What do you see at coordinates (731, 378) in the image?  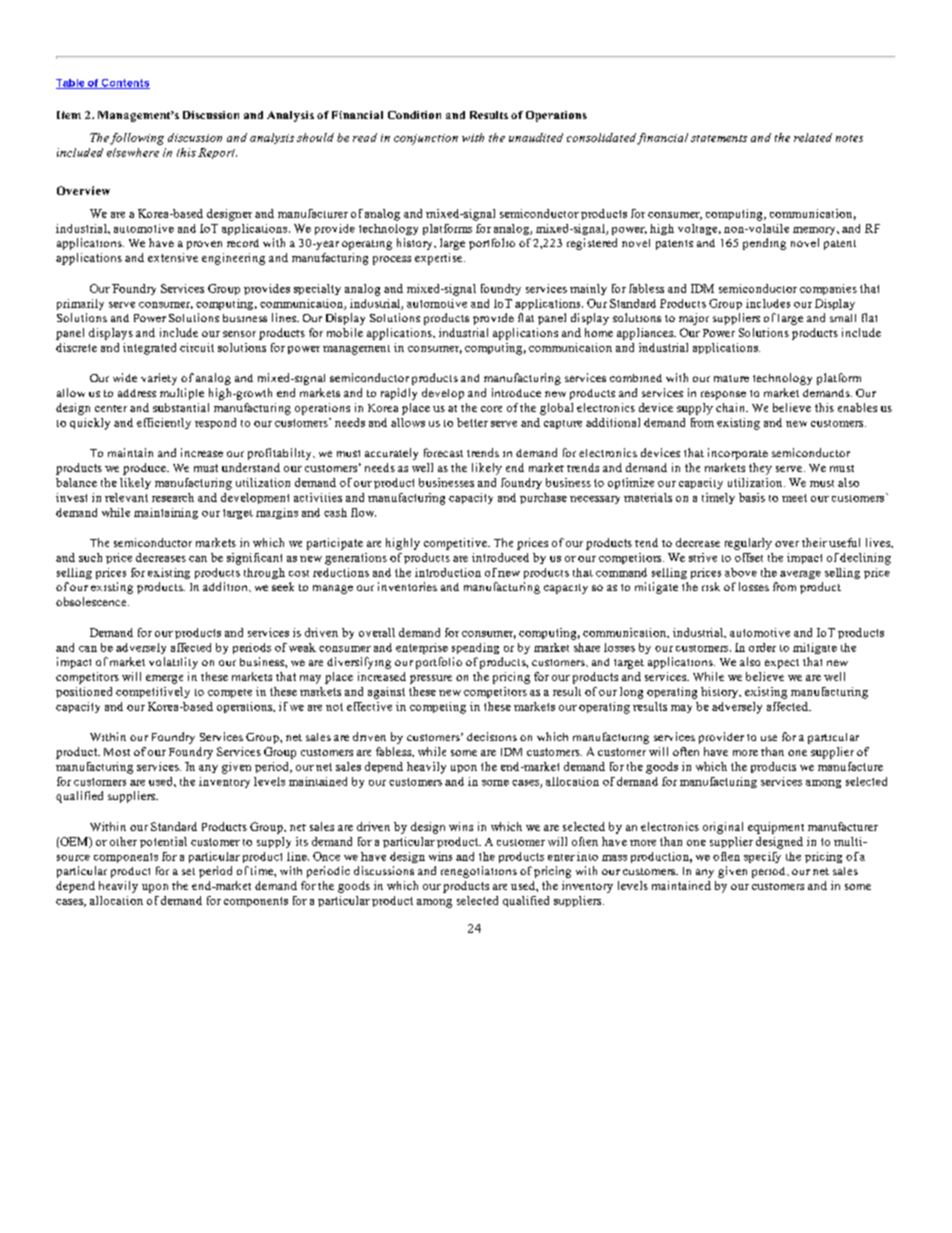 I see `mature` at bounding box center [731, 378].
